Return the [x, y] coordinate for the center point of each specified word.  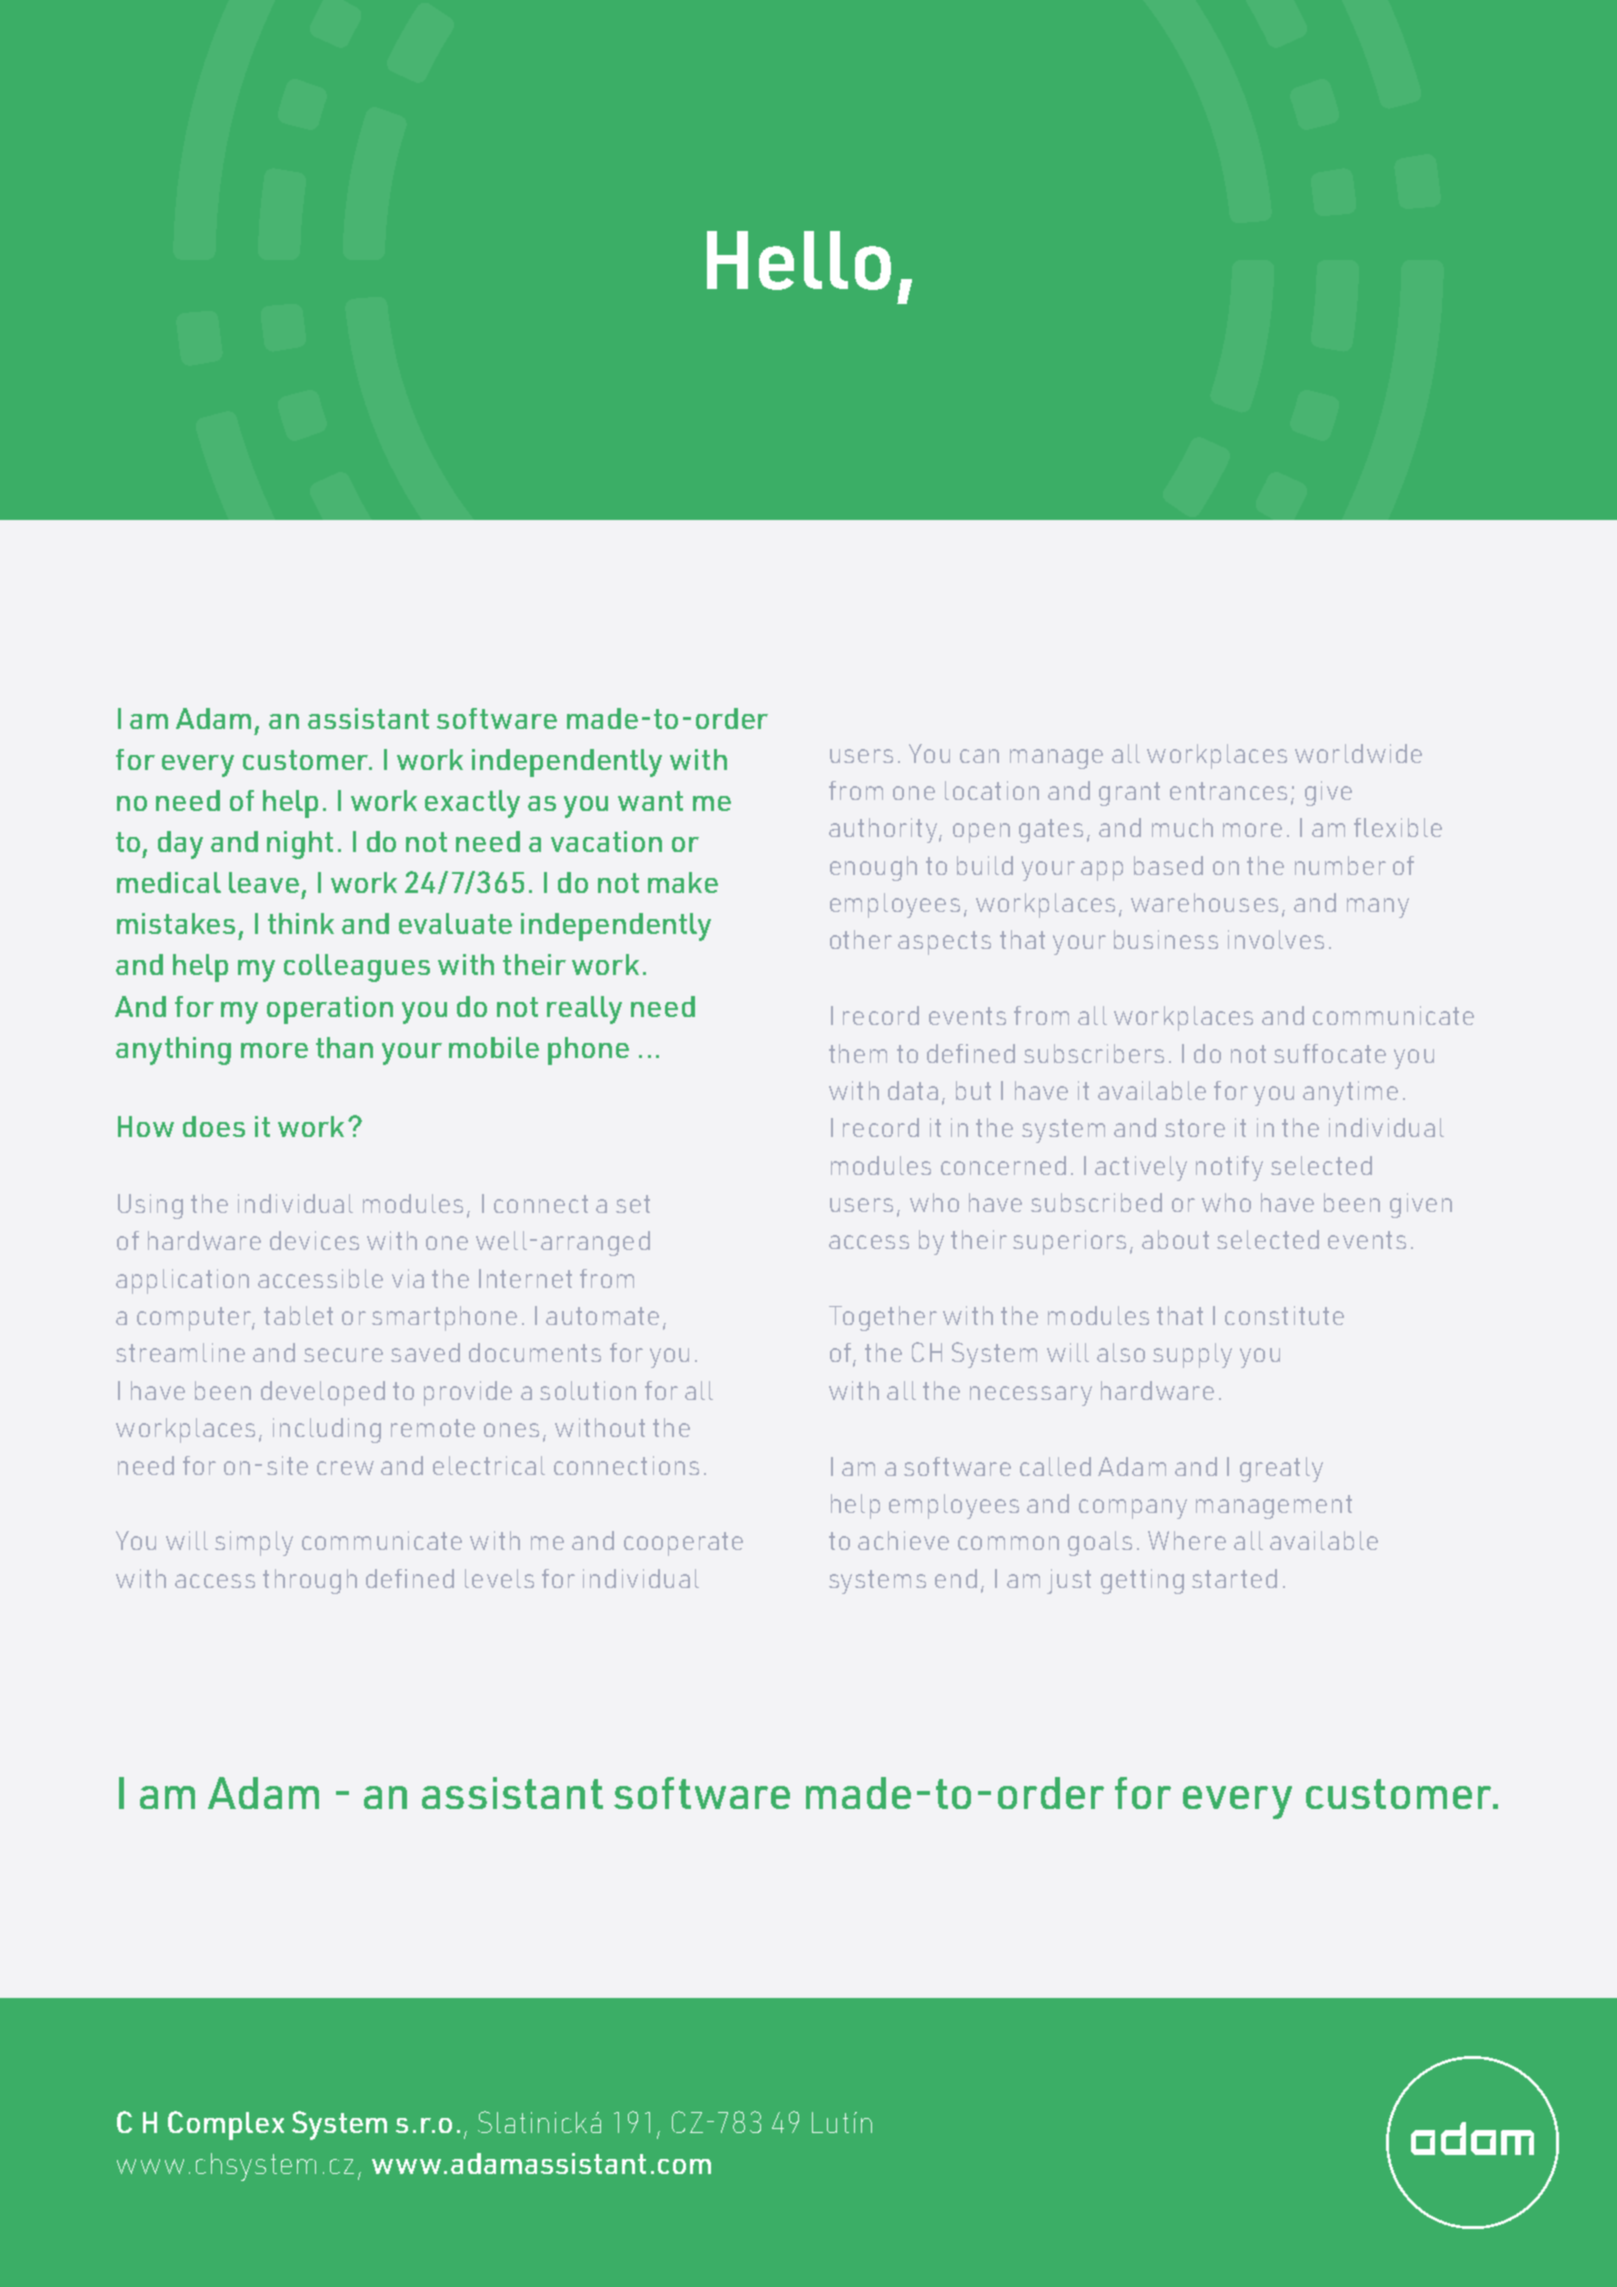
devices [314, 1240]
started [1234, 1578]
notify [1229, 1168]
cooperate [683, 1544]
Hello [799, 260]
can [979, 756]
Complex [226, 2125]
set [633, 1204]
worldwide [1358, 753]
